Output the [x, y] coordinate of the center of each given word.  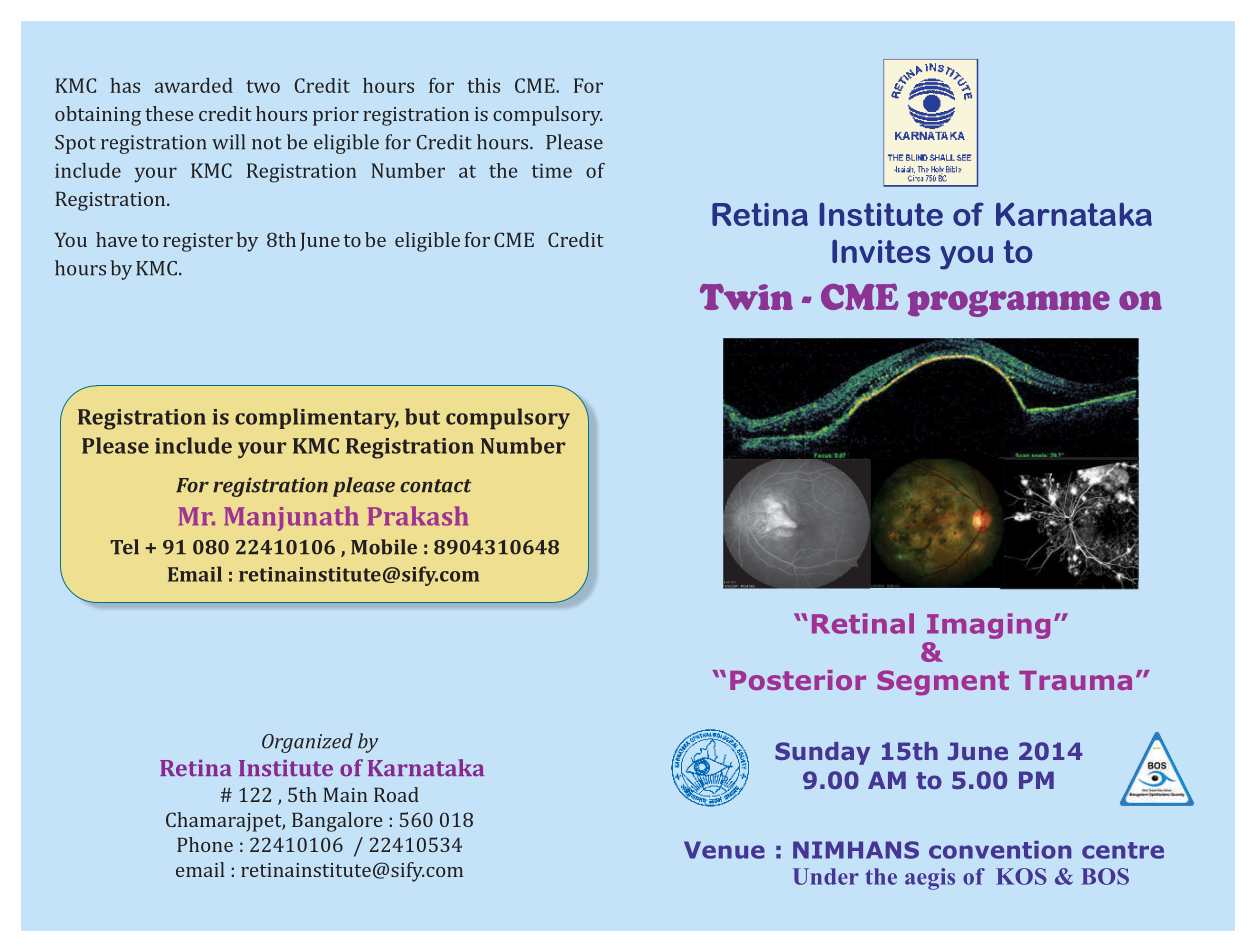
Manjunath [291, 518]
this [483, 85]
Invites [881, 251]
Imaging [988, 626]
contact [435, 486]
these [169, 113]
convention [1000, 850]
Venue [724, 850]
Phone [205, 844]
